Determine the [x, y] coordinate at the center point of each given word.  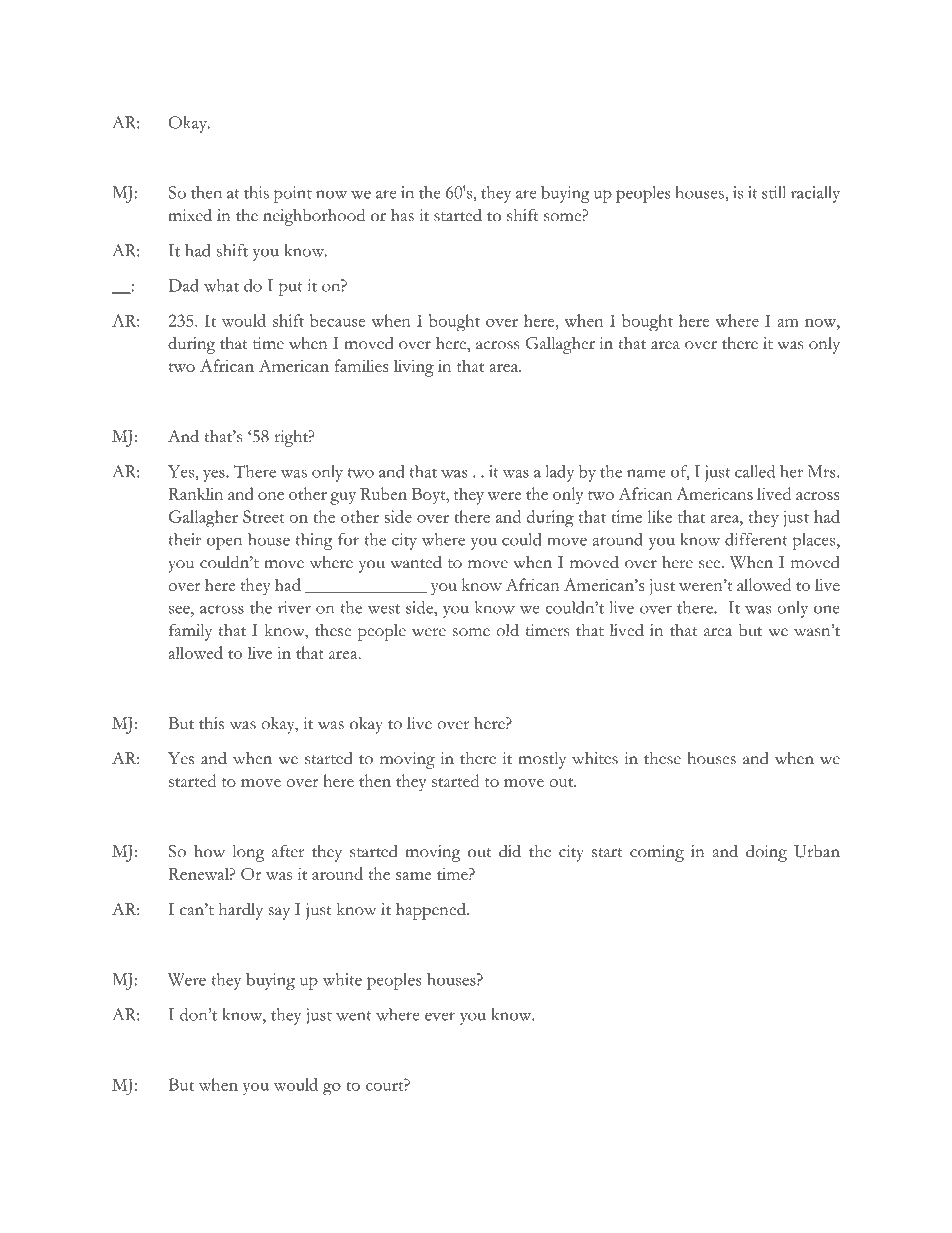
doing [766, 853]
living [414, 368]
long [248, 853]
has [402, 215]
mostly [542, 760]
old [507, 630]
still [774, 192]
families [361, 365]
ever [440, 1016]
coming [657, 853]
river [294, 607]
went [354, 1016]
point [293, 194]
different [756, 539]
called [755, 471]
